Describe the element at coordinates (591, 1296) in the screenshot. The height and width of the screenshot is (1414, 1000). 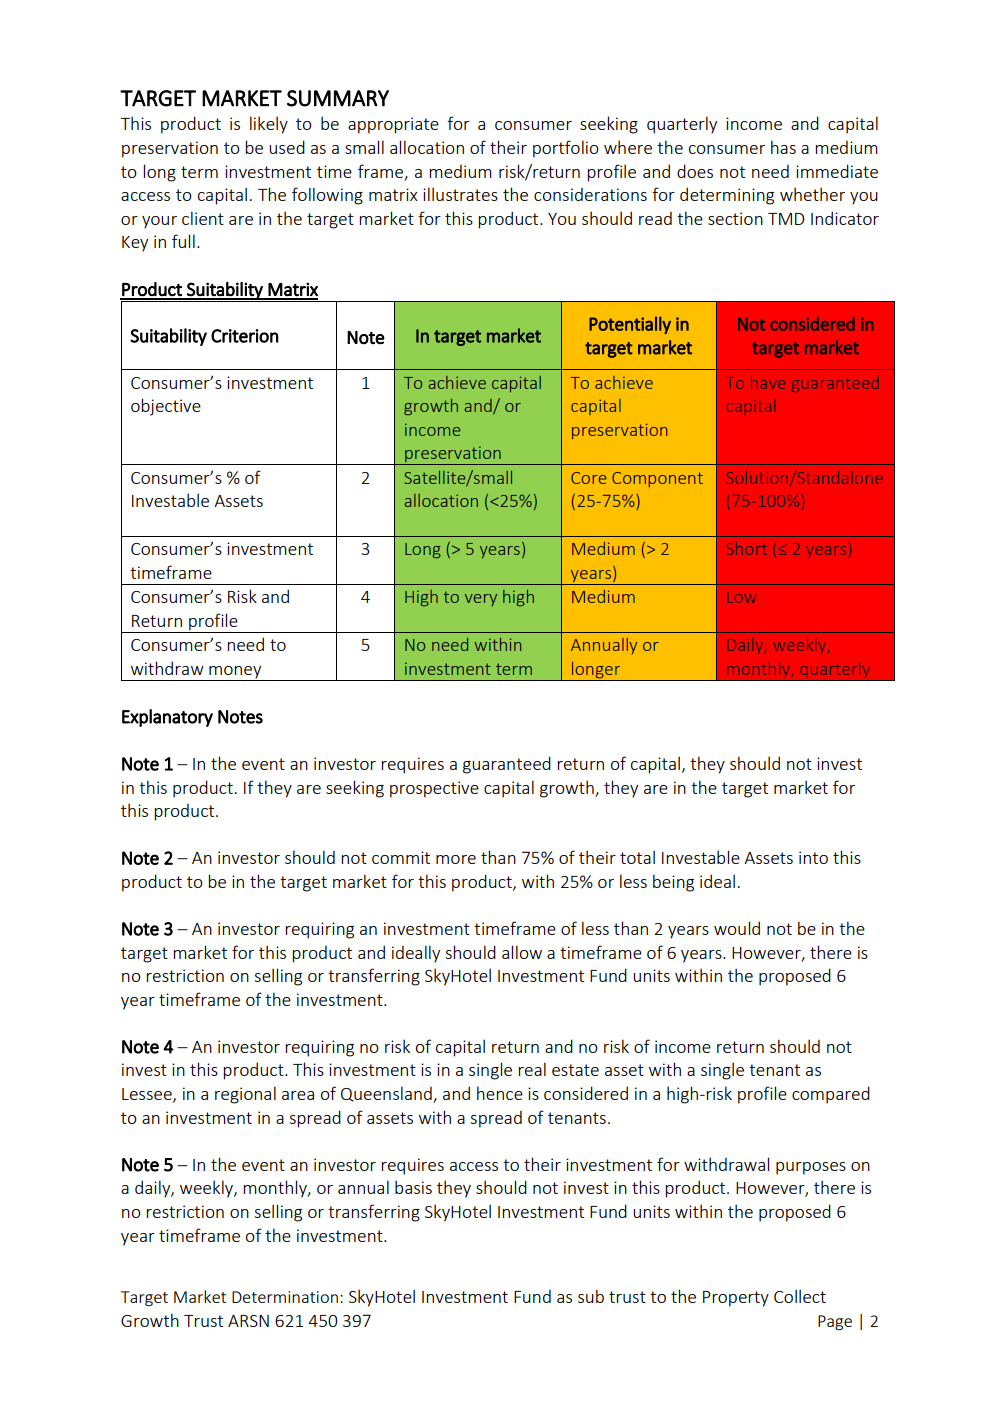
I see `sub` at that location.
